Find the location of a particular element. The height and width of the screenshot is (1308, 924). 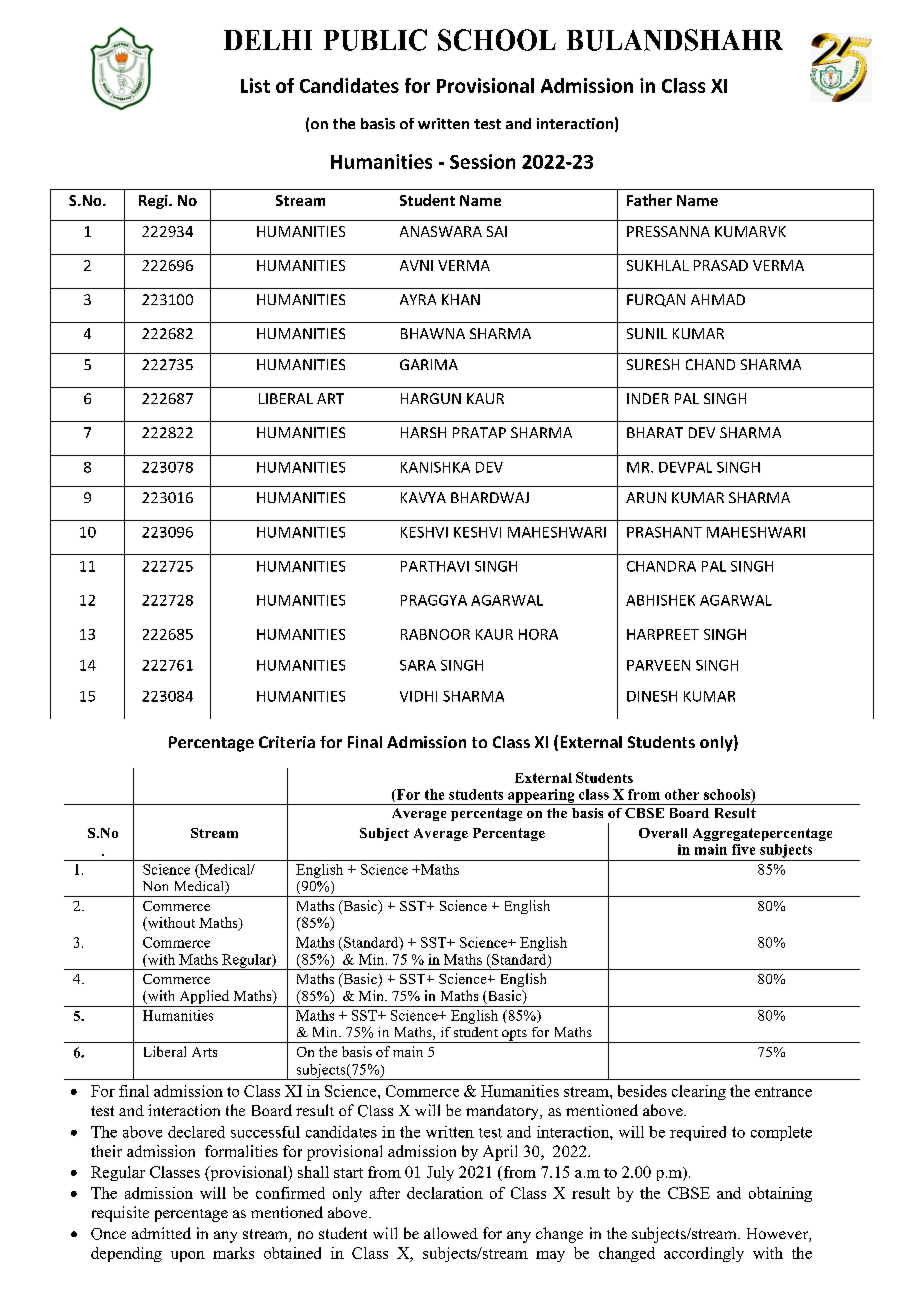

HARSH is located at coordinates (423, 432).
